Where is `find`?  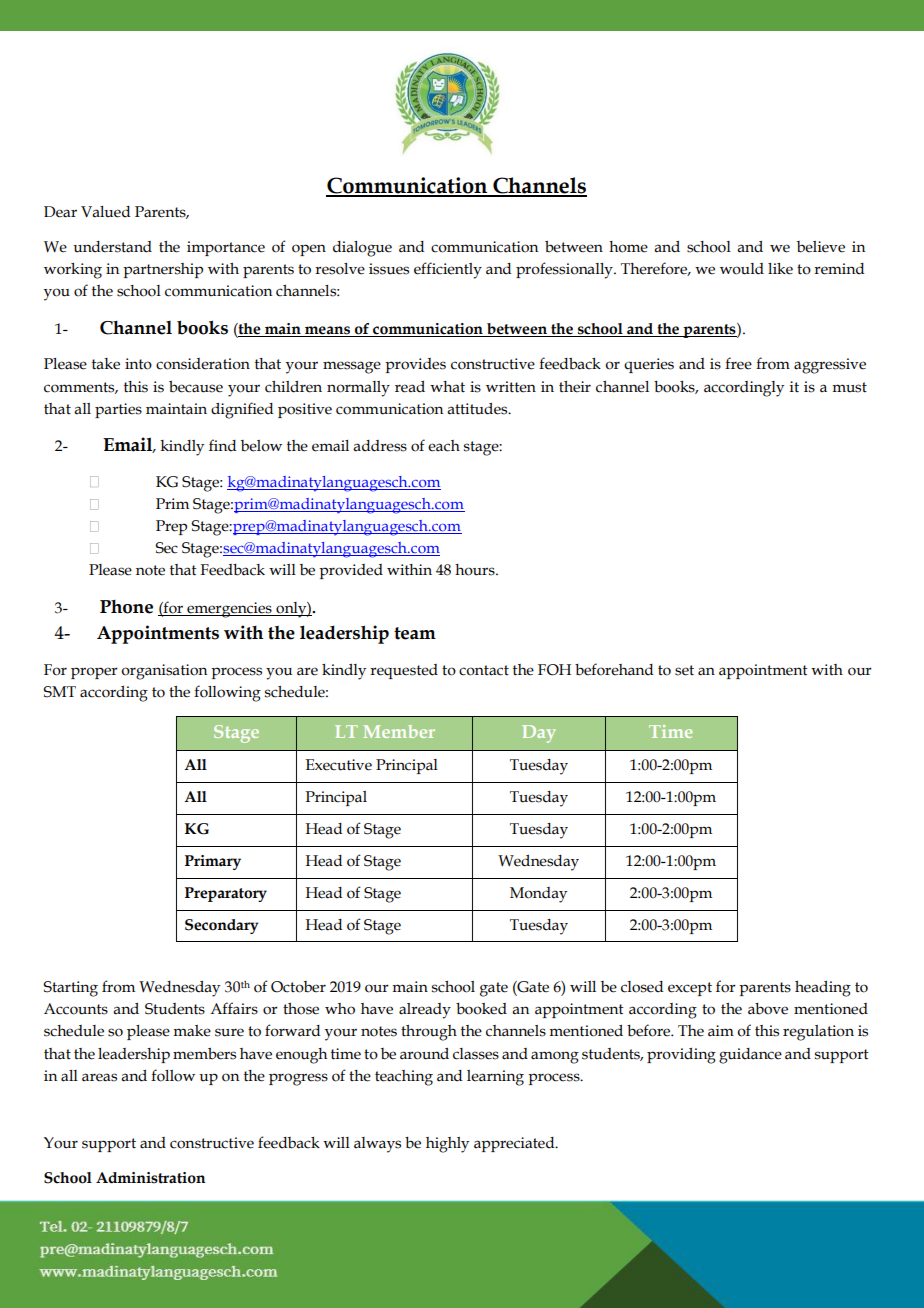 find is located at coordinates (222, 445).
